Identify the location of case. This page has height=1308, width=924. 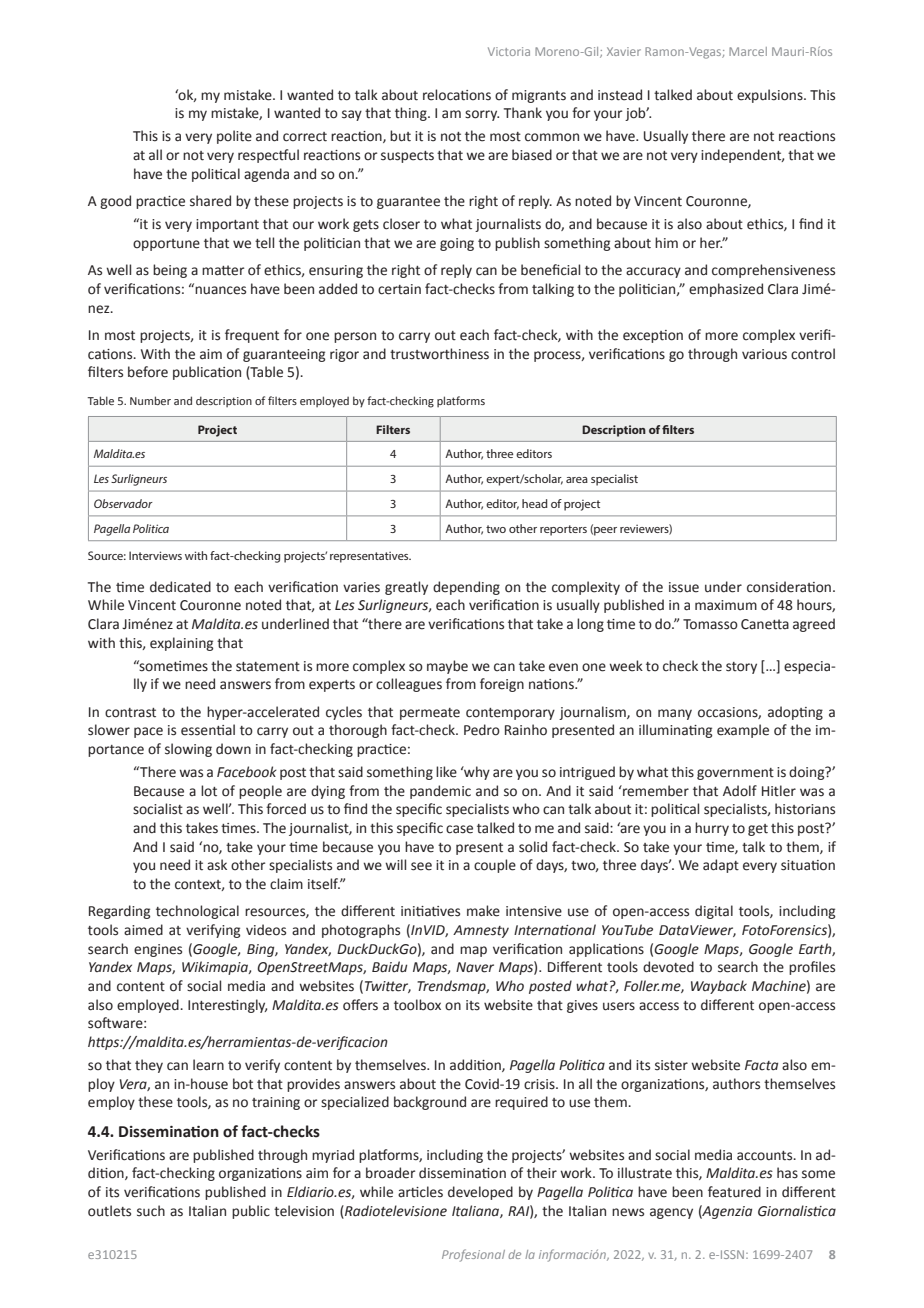
(459, 829).
